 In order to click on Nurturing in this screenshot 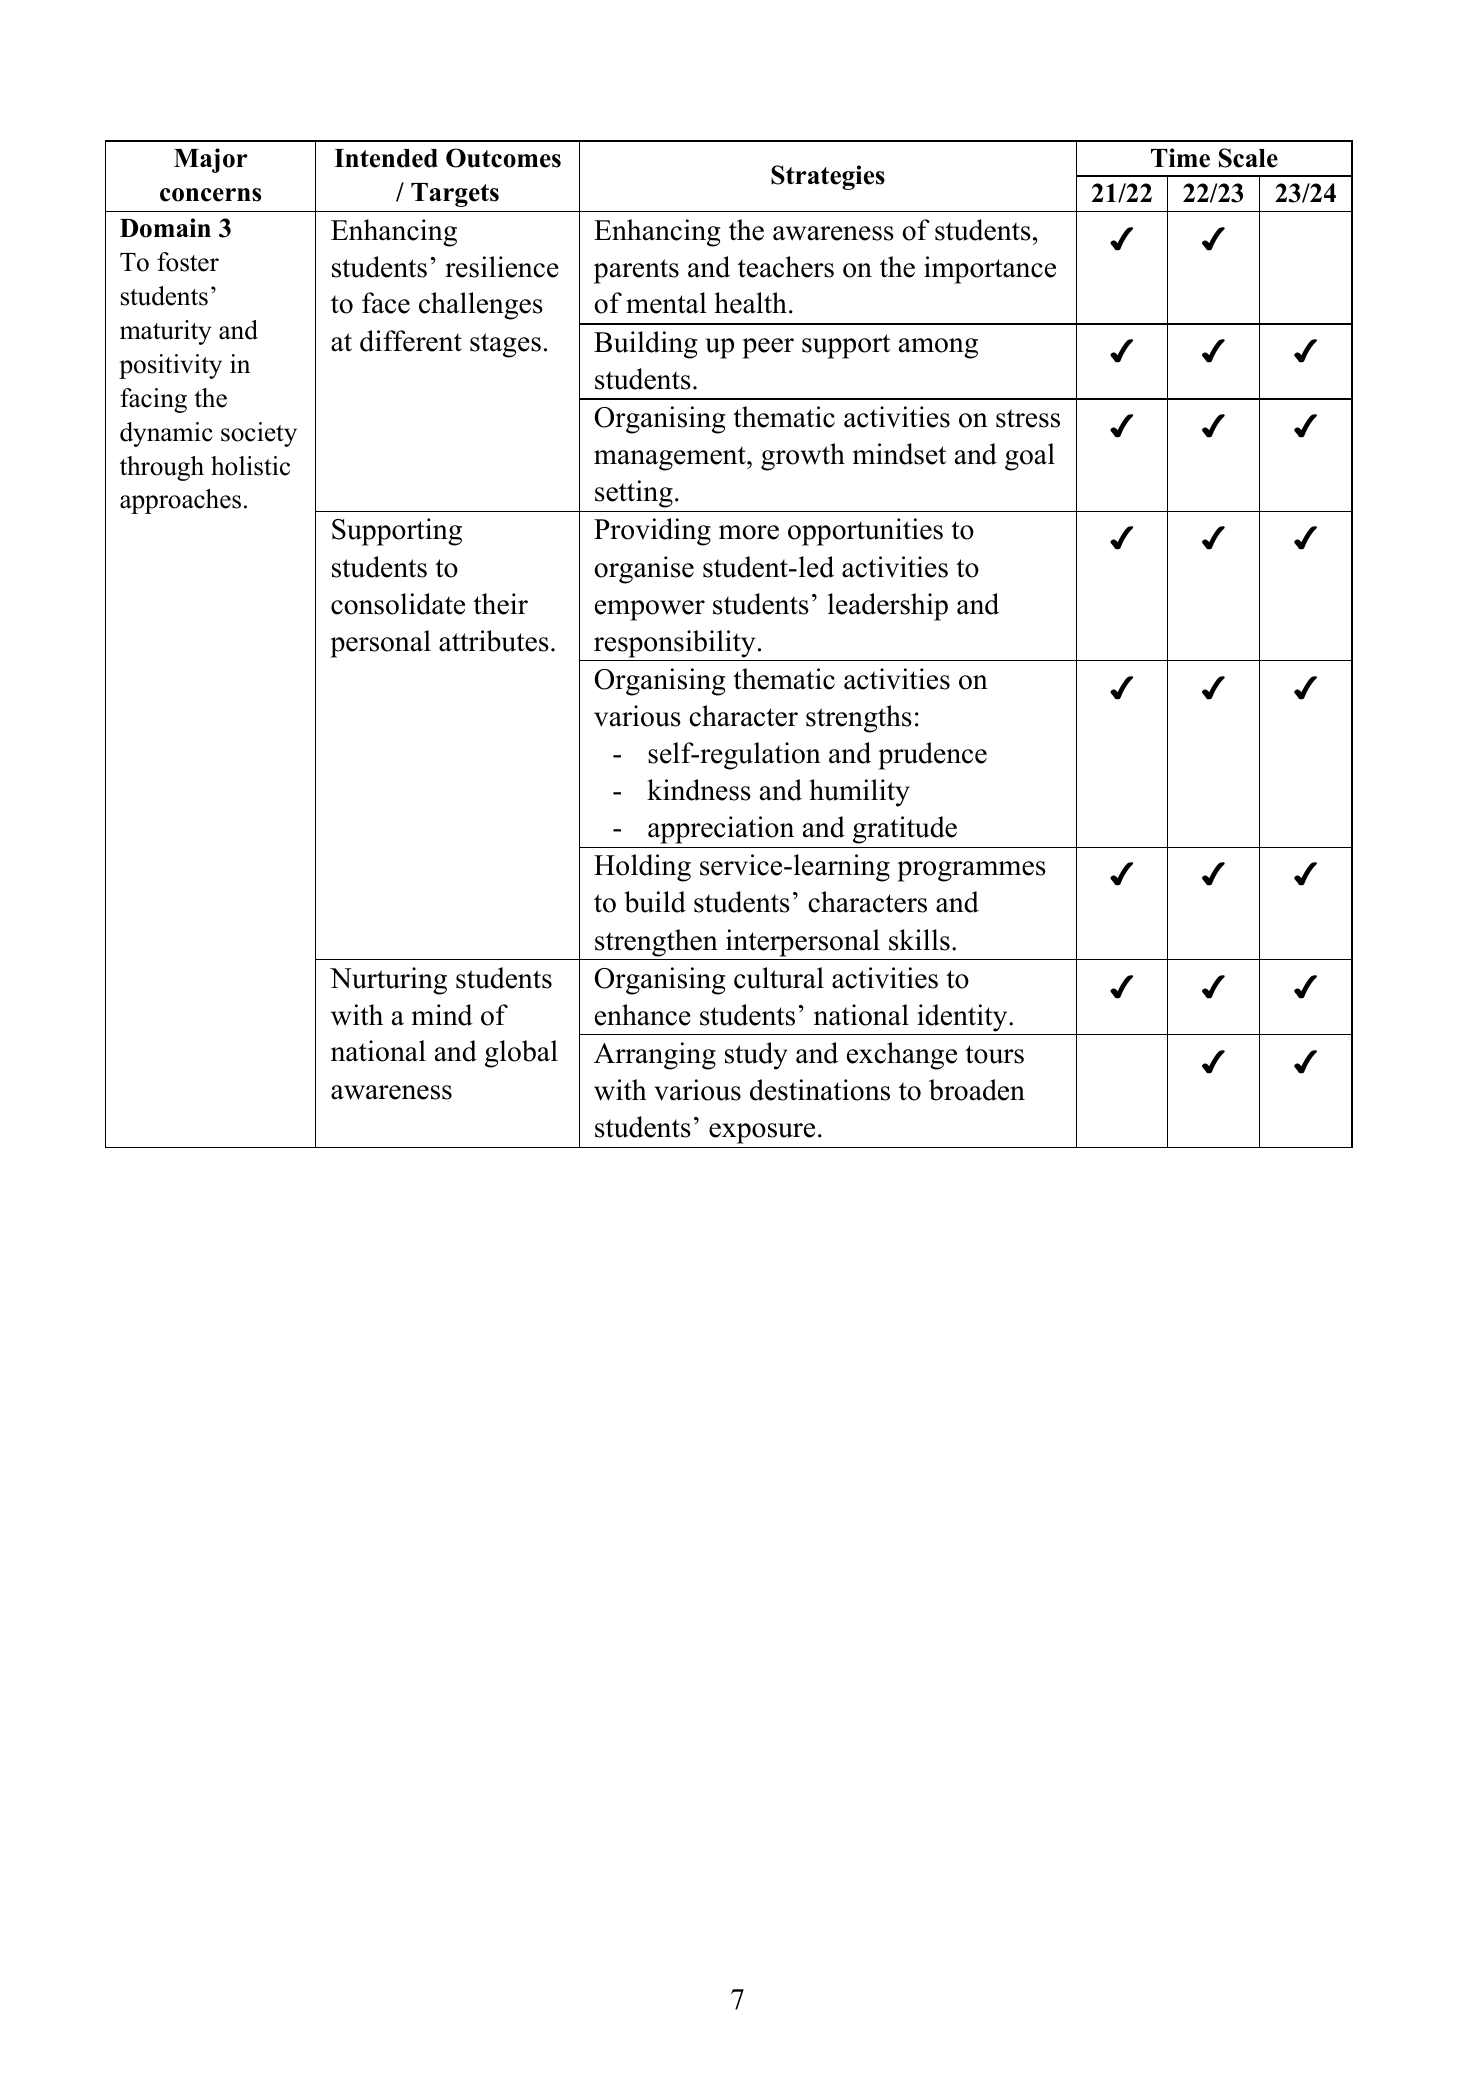, I will do `click(388, 981)`.
